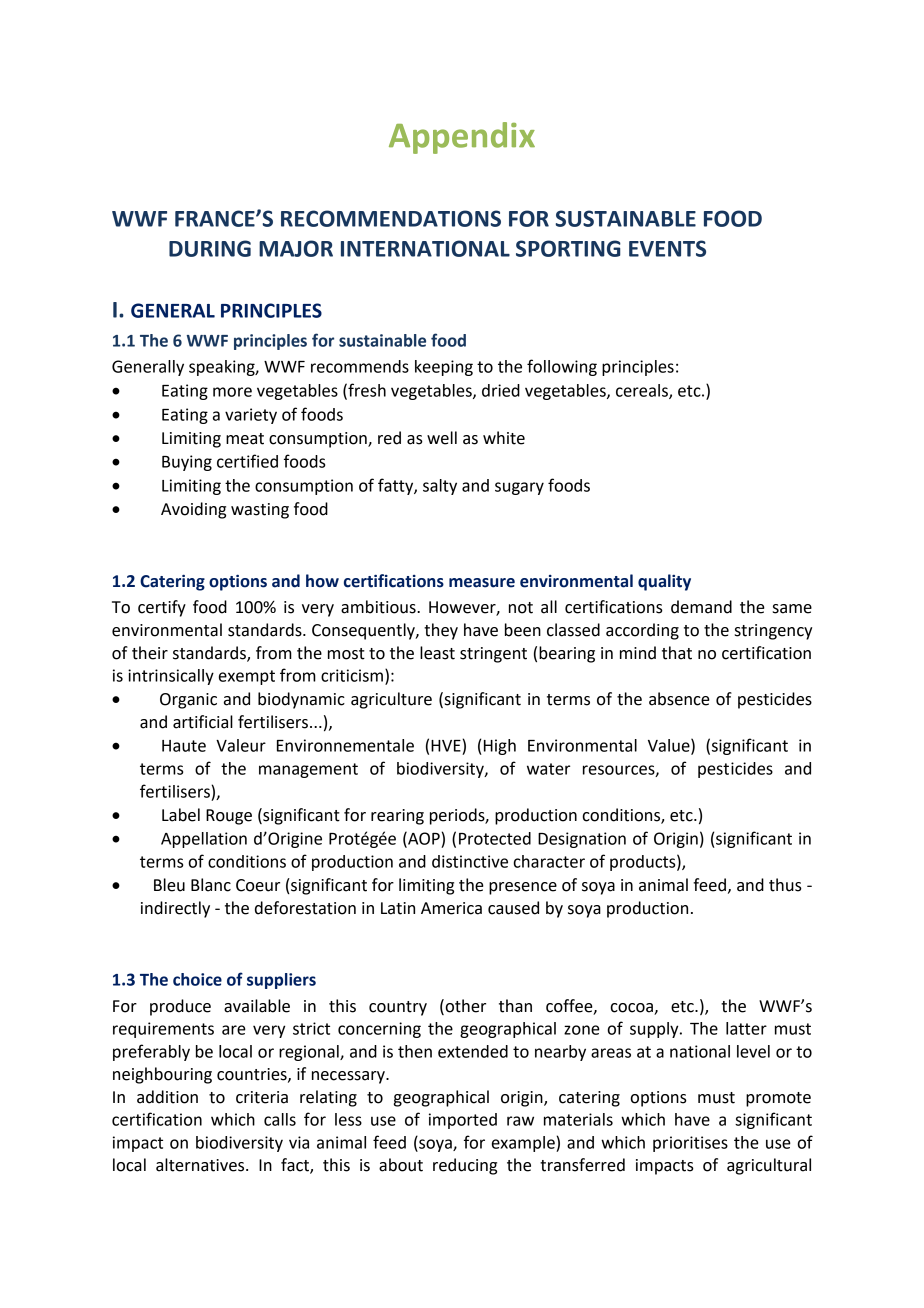 This document has width=924, height=1308. I want to click on imported, so click(463, 1121).
